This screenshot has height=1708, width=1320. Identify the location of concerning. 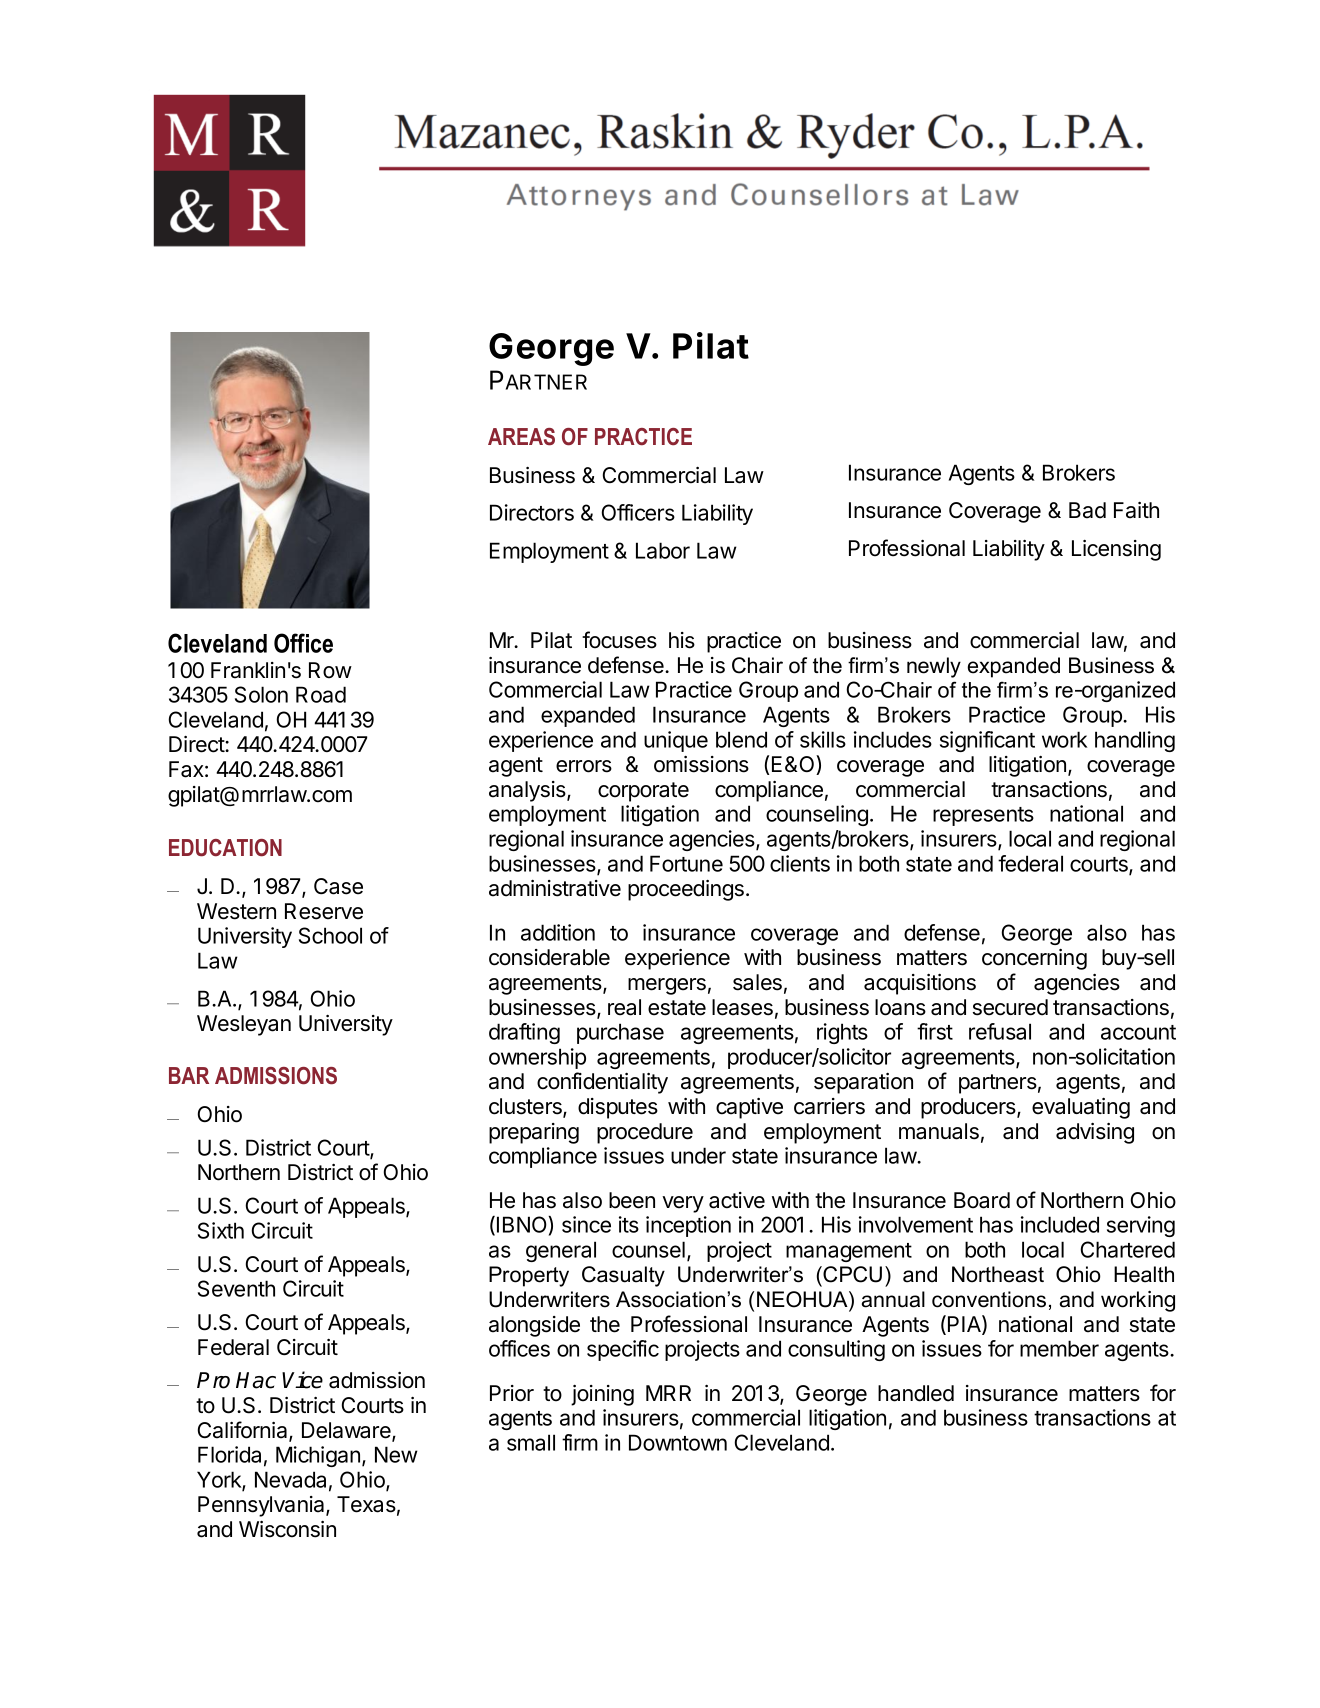
(1034, 959).
